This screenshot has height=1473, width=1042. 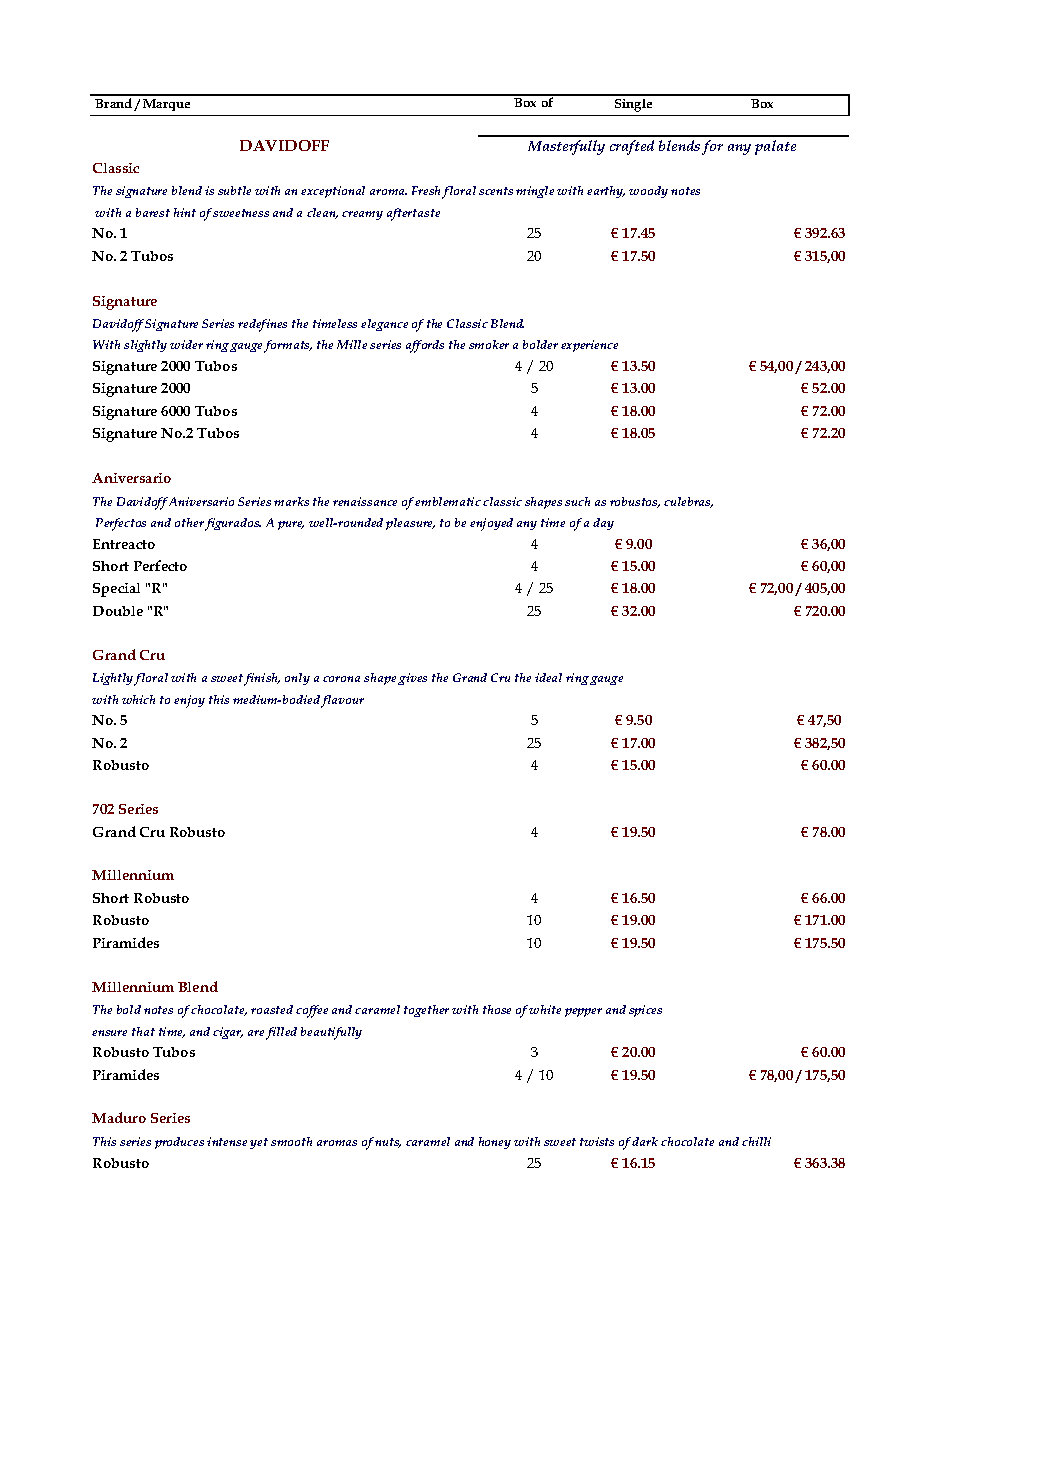 I want to click on day, so click(x=603, y=524).
